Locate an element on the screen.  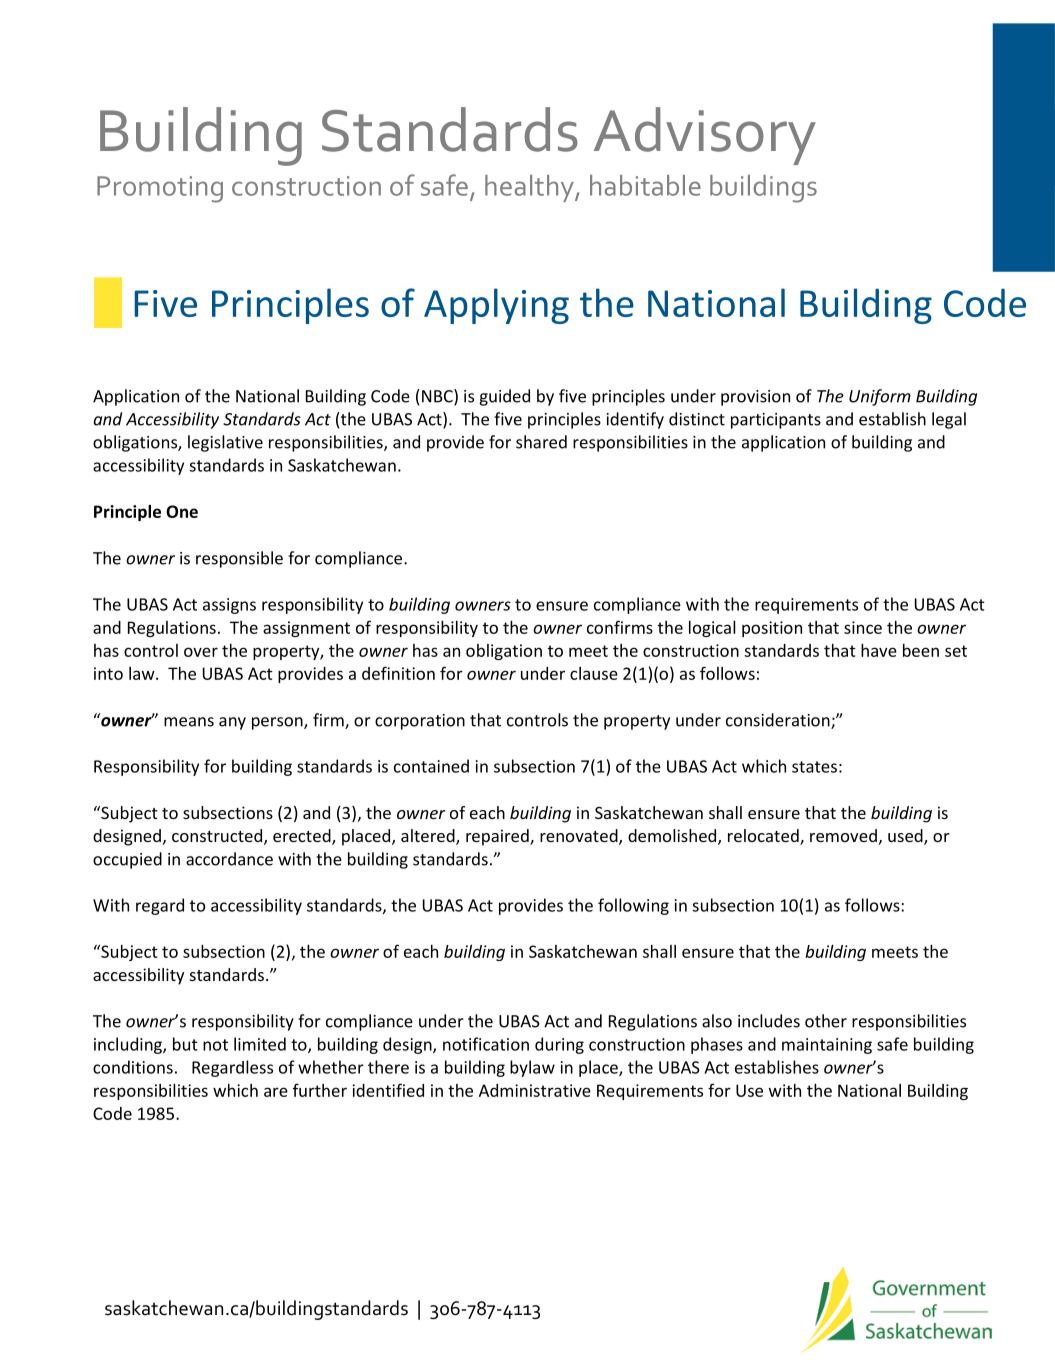
since is located at coordinates (863, 627).
